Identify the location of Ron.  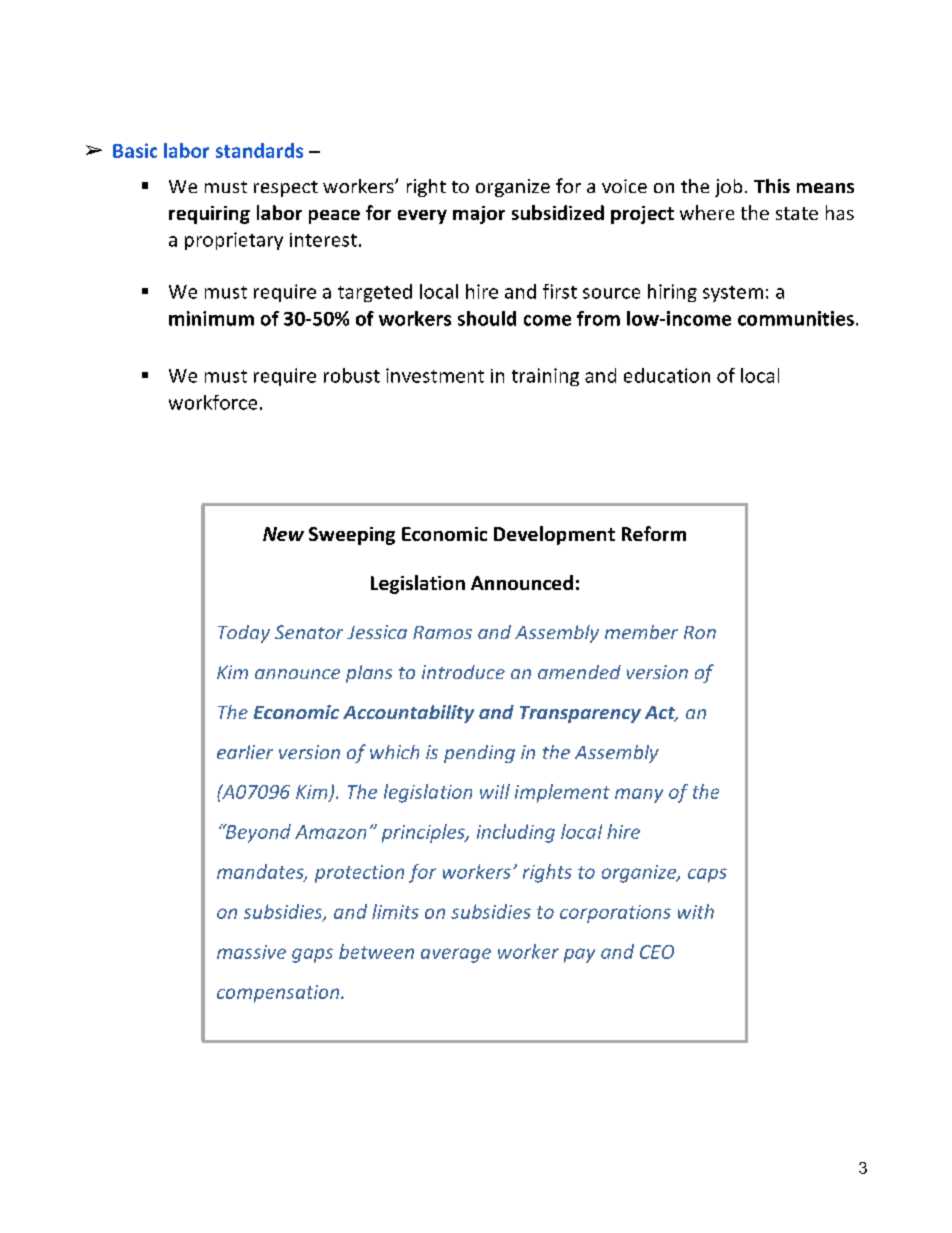
(700, 632).
